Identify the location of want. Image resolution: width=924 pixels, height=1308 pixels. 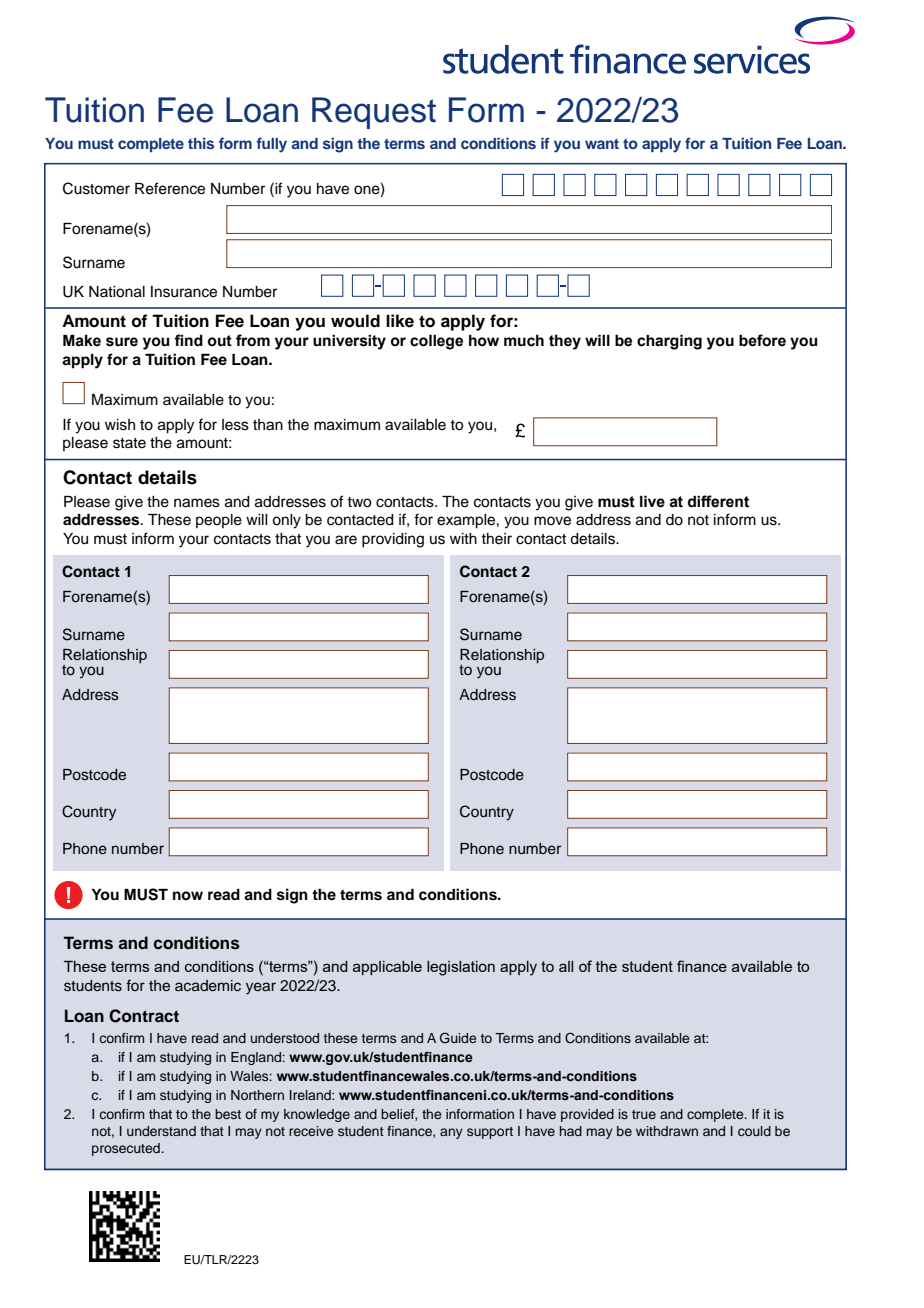
(602, 144).
